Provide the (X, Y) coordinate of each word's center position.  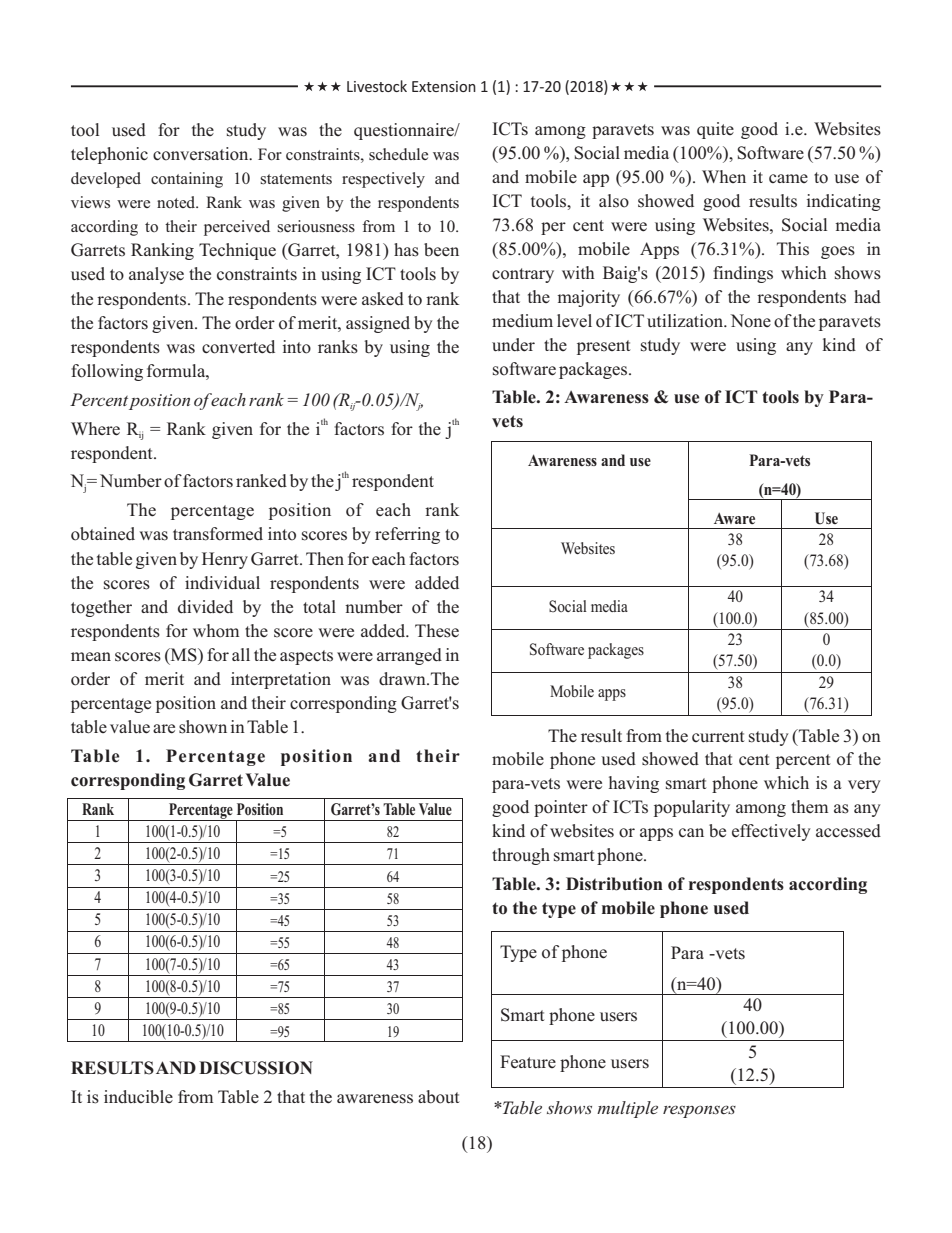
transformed (218, 534)
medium (522, 320)
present (604, 347)
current (718, 737)
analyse (156, 275)
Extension (444, 86)
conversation (202, 154)
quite (715, 130)
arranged (409, 656)
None (750, 321)
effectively (771, 832)
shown (203, 727)
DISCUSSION (256, 1068)
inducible (138, 1097)
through (521, 856)
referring (407, 535)
